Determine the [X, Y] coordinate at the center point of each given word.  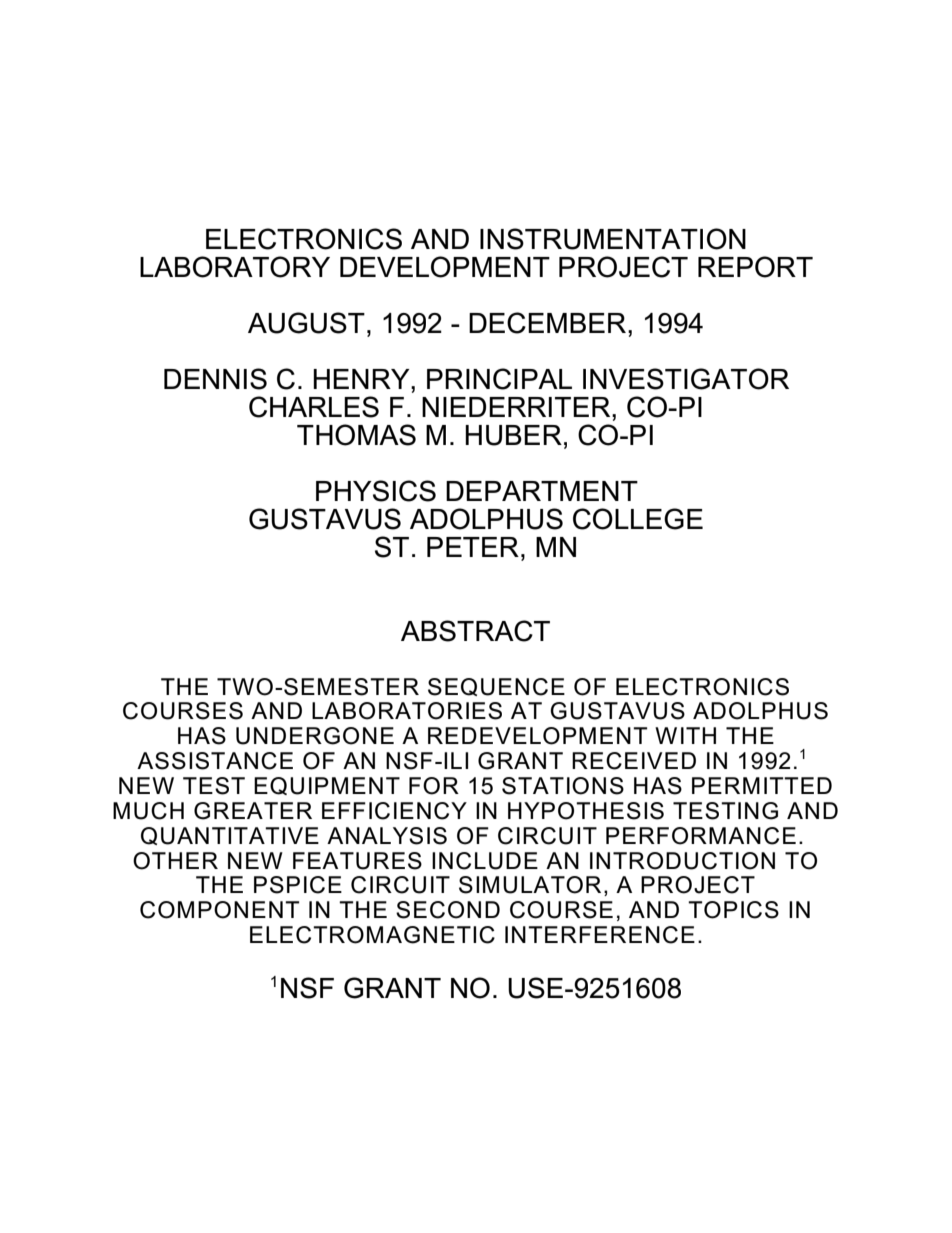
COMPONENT [220, 910]
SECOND [448, 910]
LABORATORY [235, 267]
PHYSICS [376, 491]
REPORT [755, 267]
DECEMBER [549, 323]
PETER [473, 547]
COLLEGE [638, 519]
